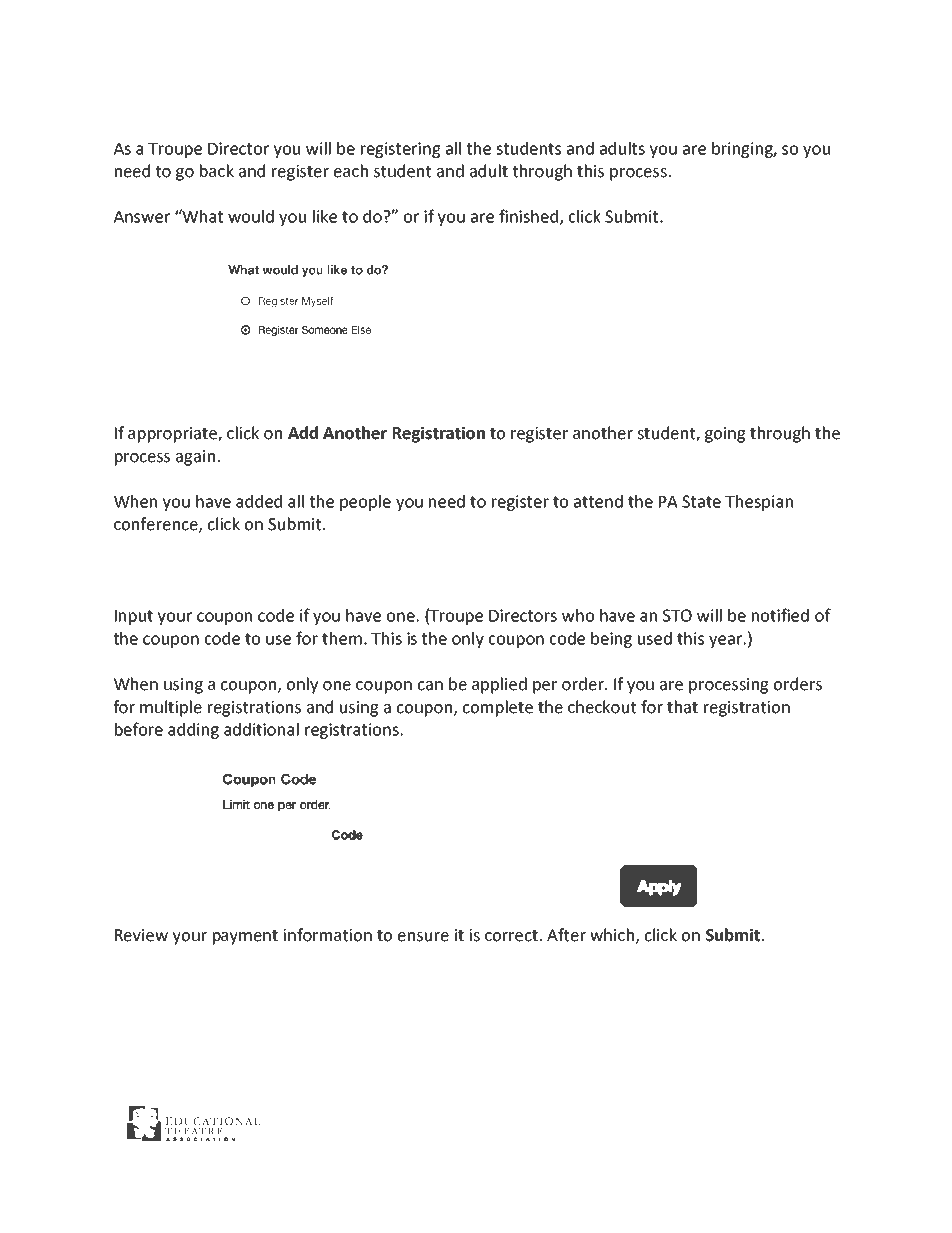 The image size is (952, 1233). Describe the element at coordinates (217, 171) in the screenshot. I see `back` at that location.
